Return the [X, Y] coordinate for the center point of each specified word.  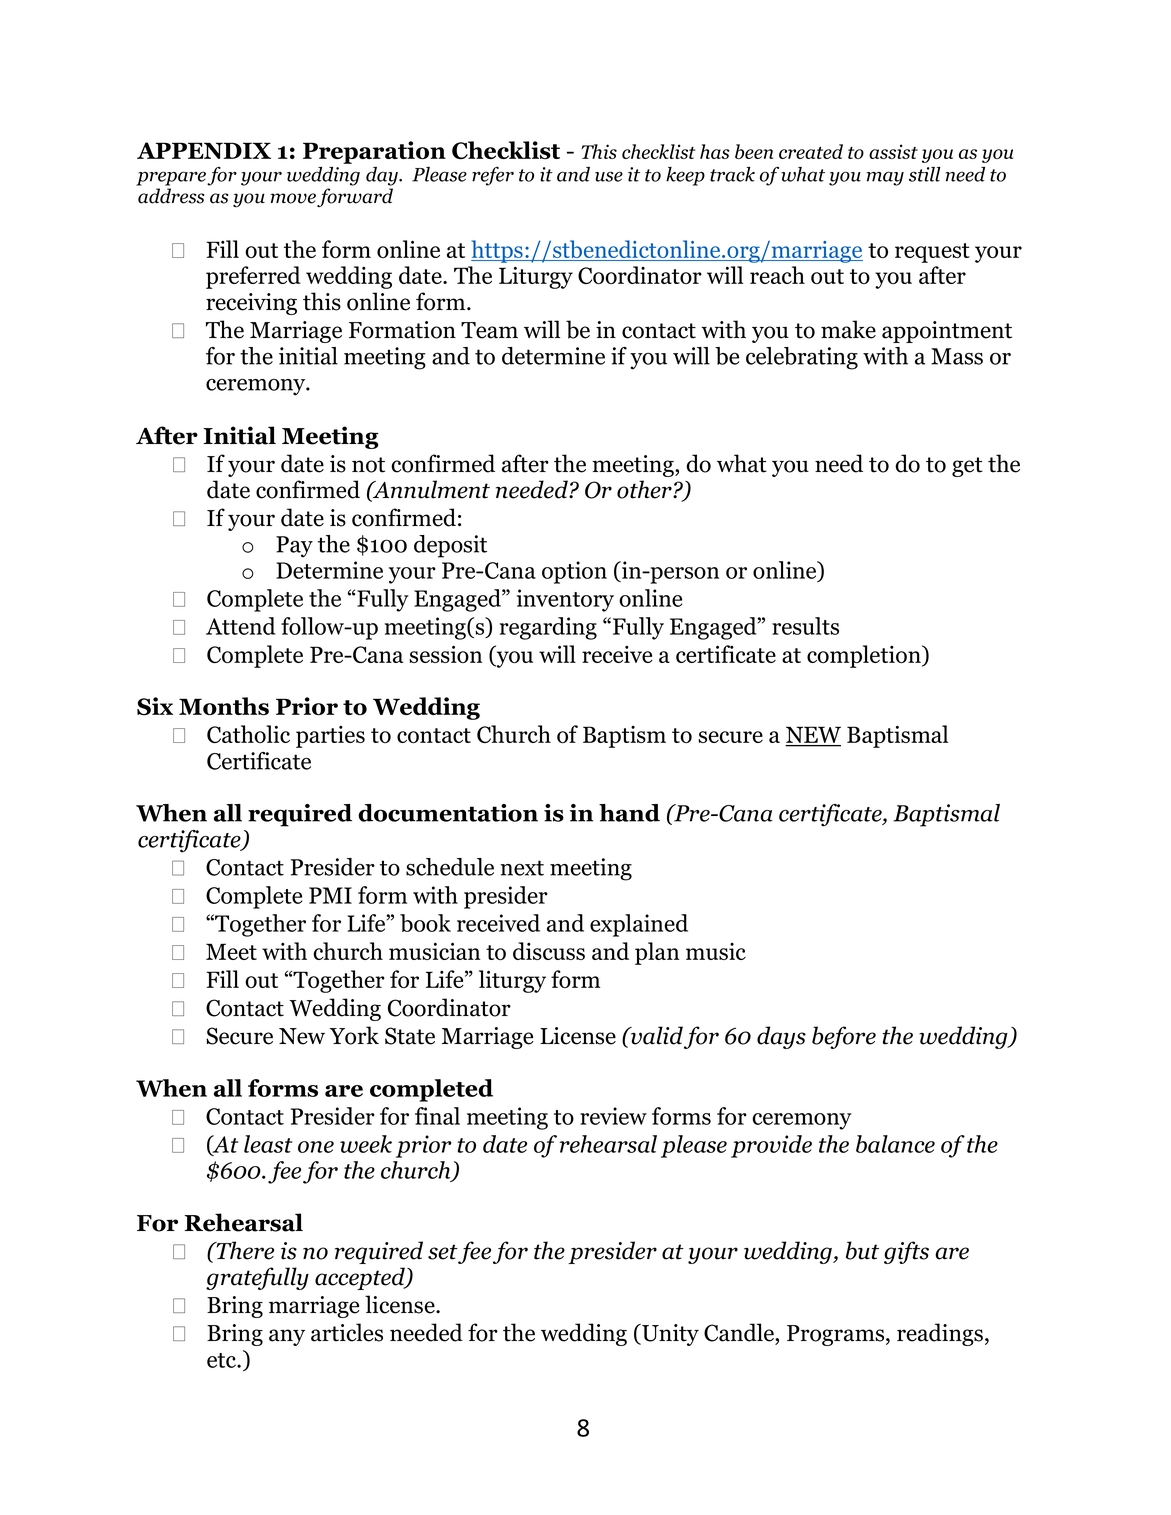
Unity [669, 1335]
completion [865, 656]
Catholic [248, 734]
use [609, 176]
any [287, 1337]
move [293, 198]
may [885, 178]
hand [629, 813]
